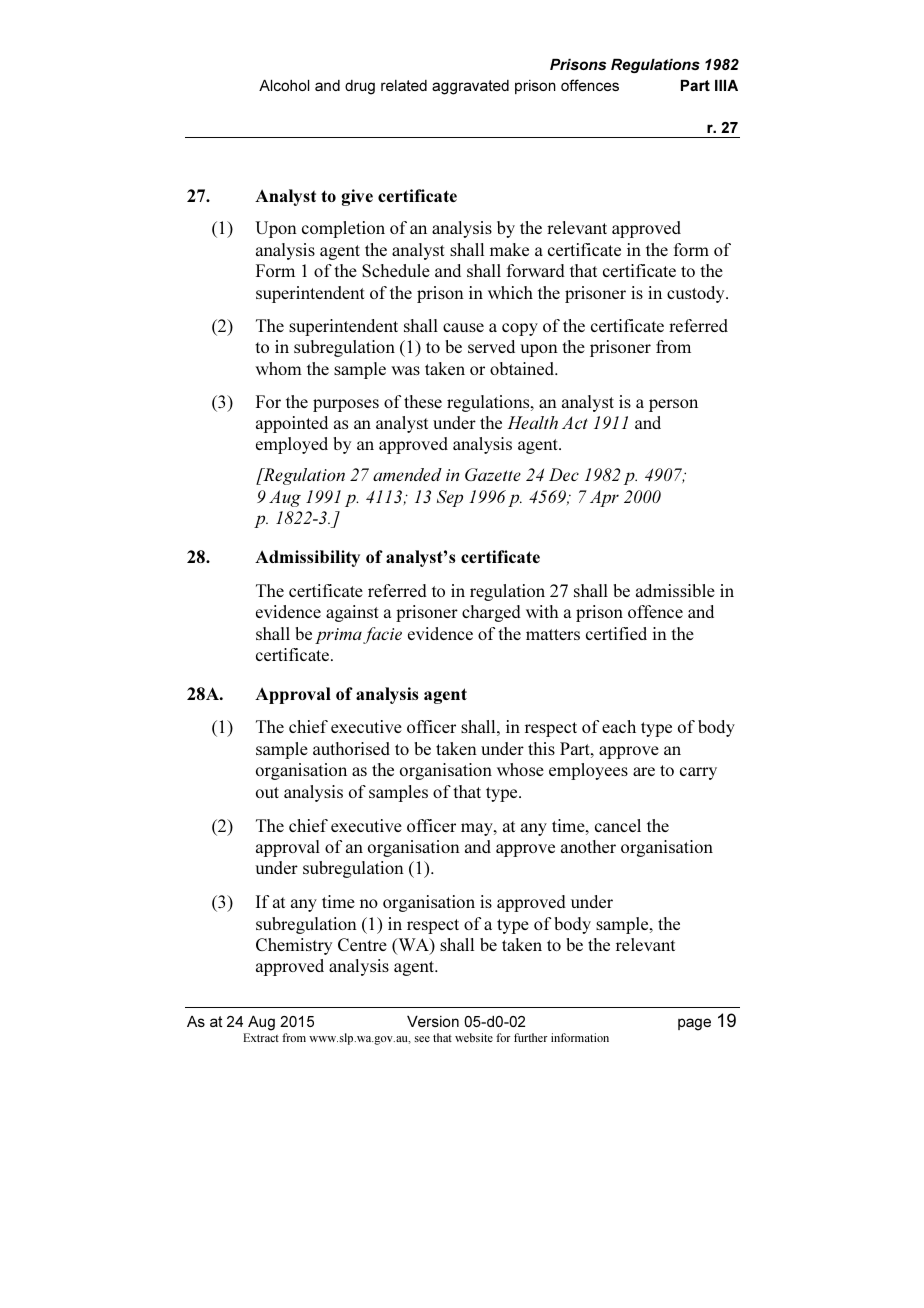 The width and height of the screenshot is (924, 1308). Describe the element at coordinates (673, 405) in the screenshot. I see `person` at that location.
